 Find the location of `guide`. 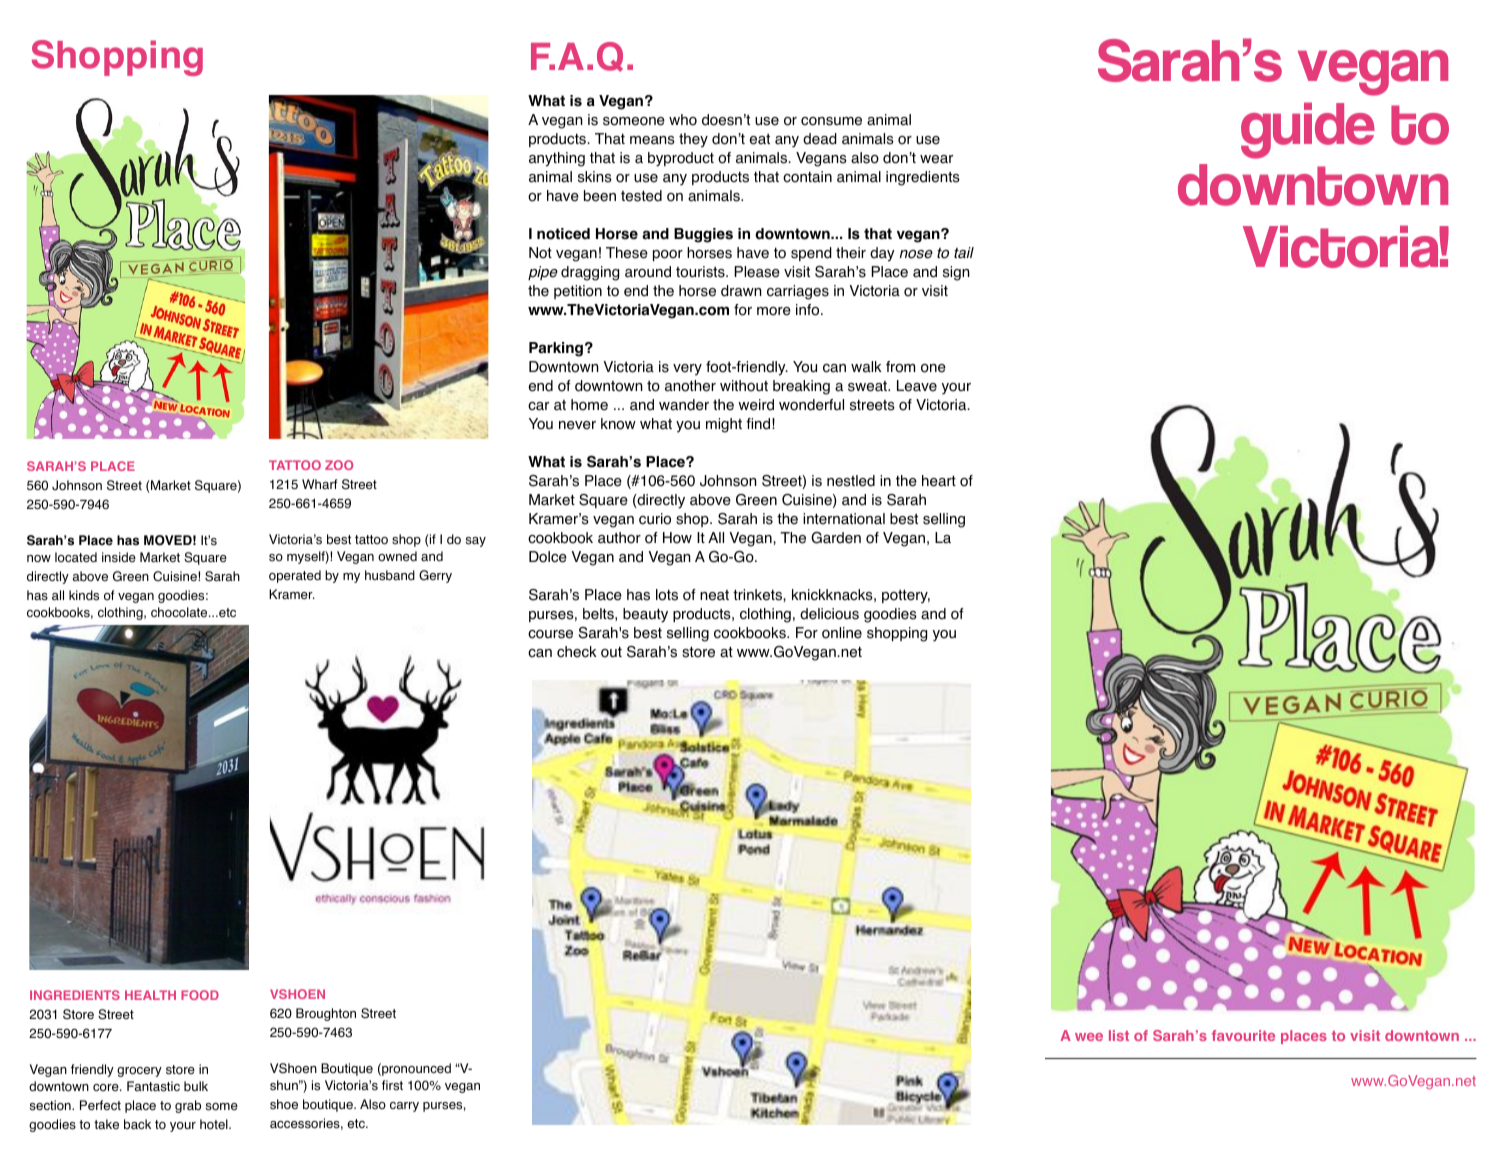

guide is located at coordinates (1308, 130).
